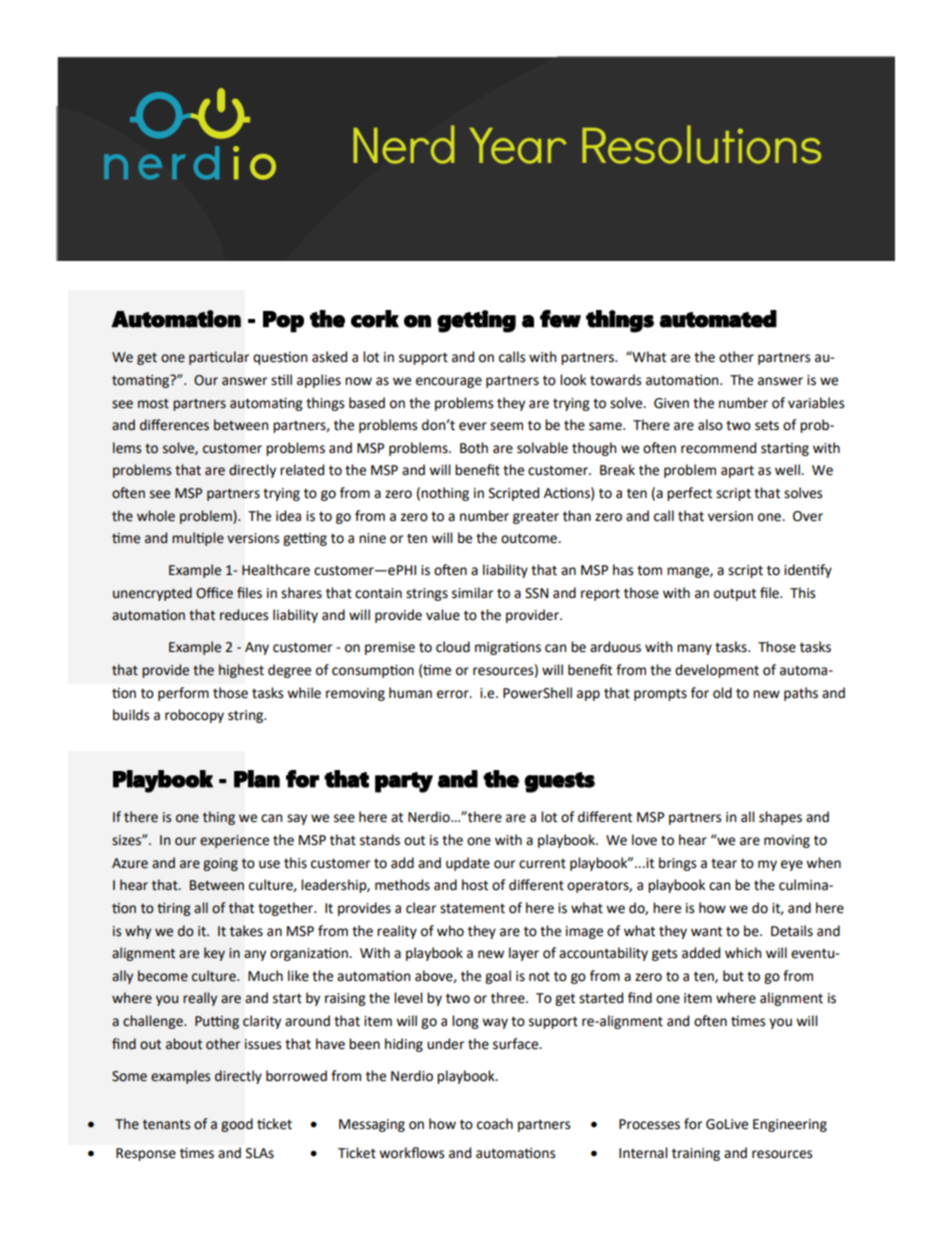  I want to click on similar, so click(472, 593).
